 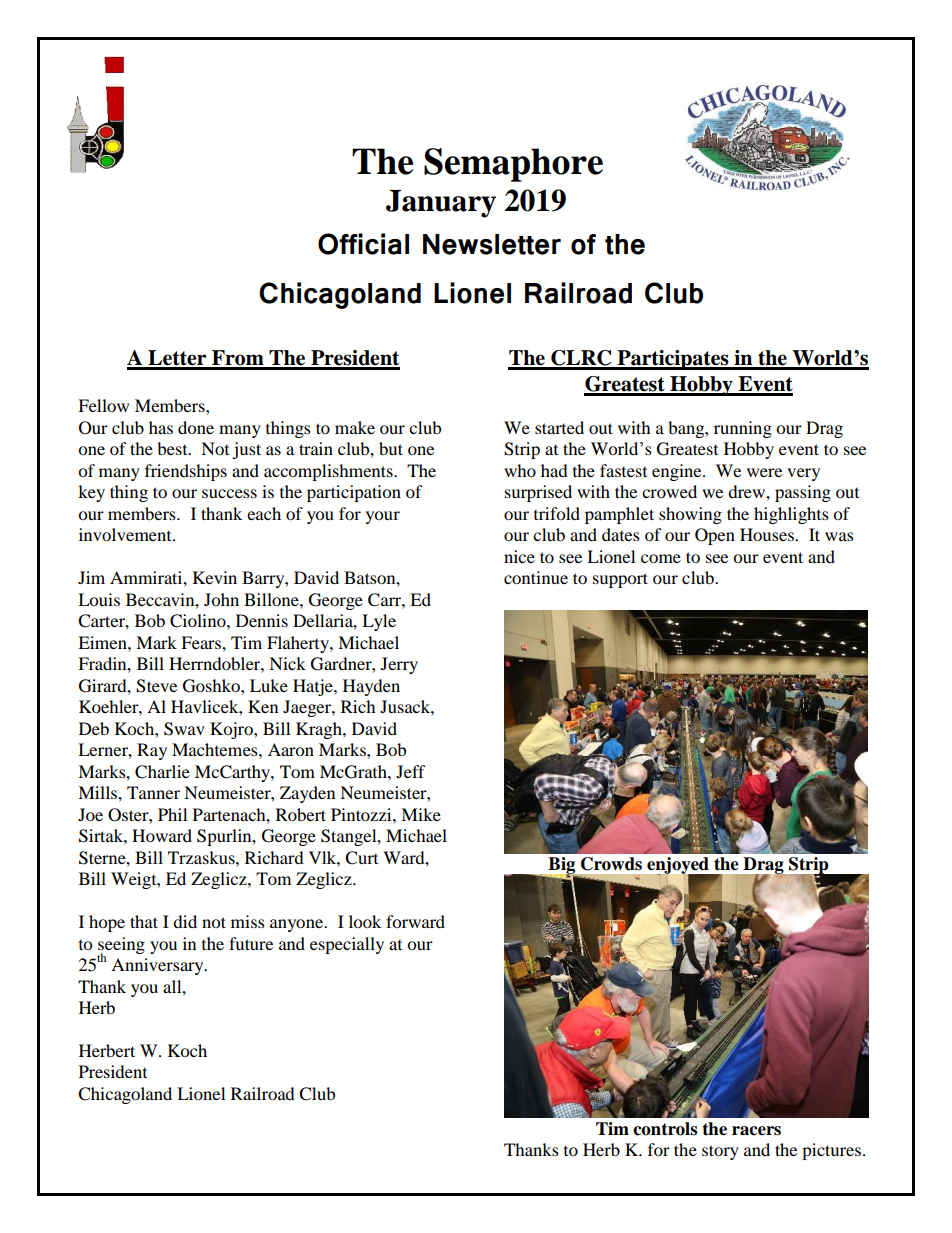 I want to click on Semaphore, so click(x=513, y=165).
